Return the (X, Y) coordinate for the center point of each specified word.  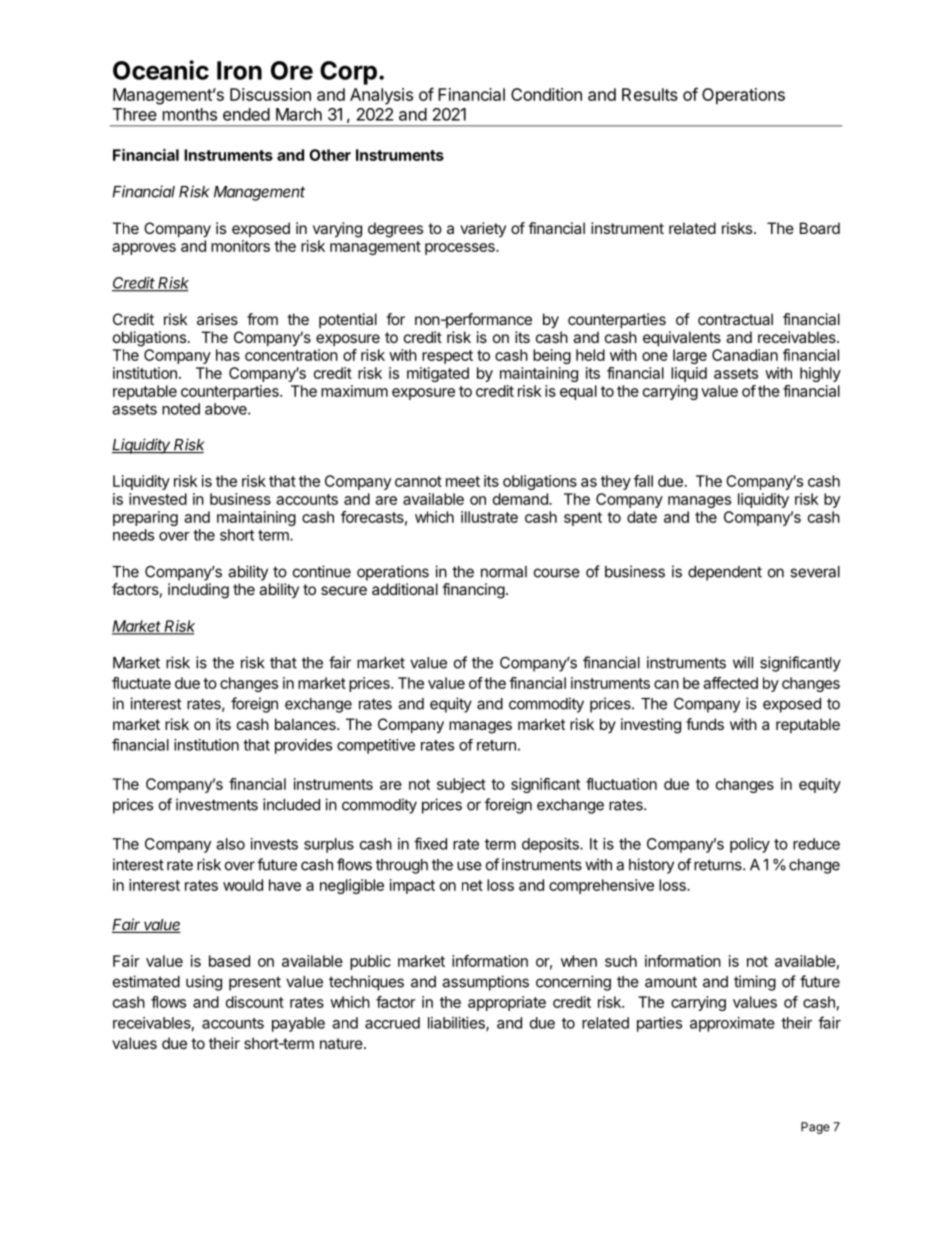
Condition (546, 94)
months (190, 114)
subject (461, 785)
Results (650, 94)
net (472, 885)
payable (298, 1024)
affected (730, 683)
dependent (725, 573)
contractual (735, 319)
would (243, 885)
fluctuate (141, 683)
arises (217, 319)
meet (463, 481)
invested (158, 499)
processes (461, 249)
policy (750, 845)
